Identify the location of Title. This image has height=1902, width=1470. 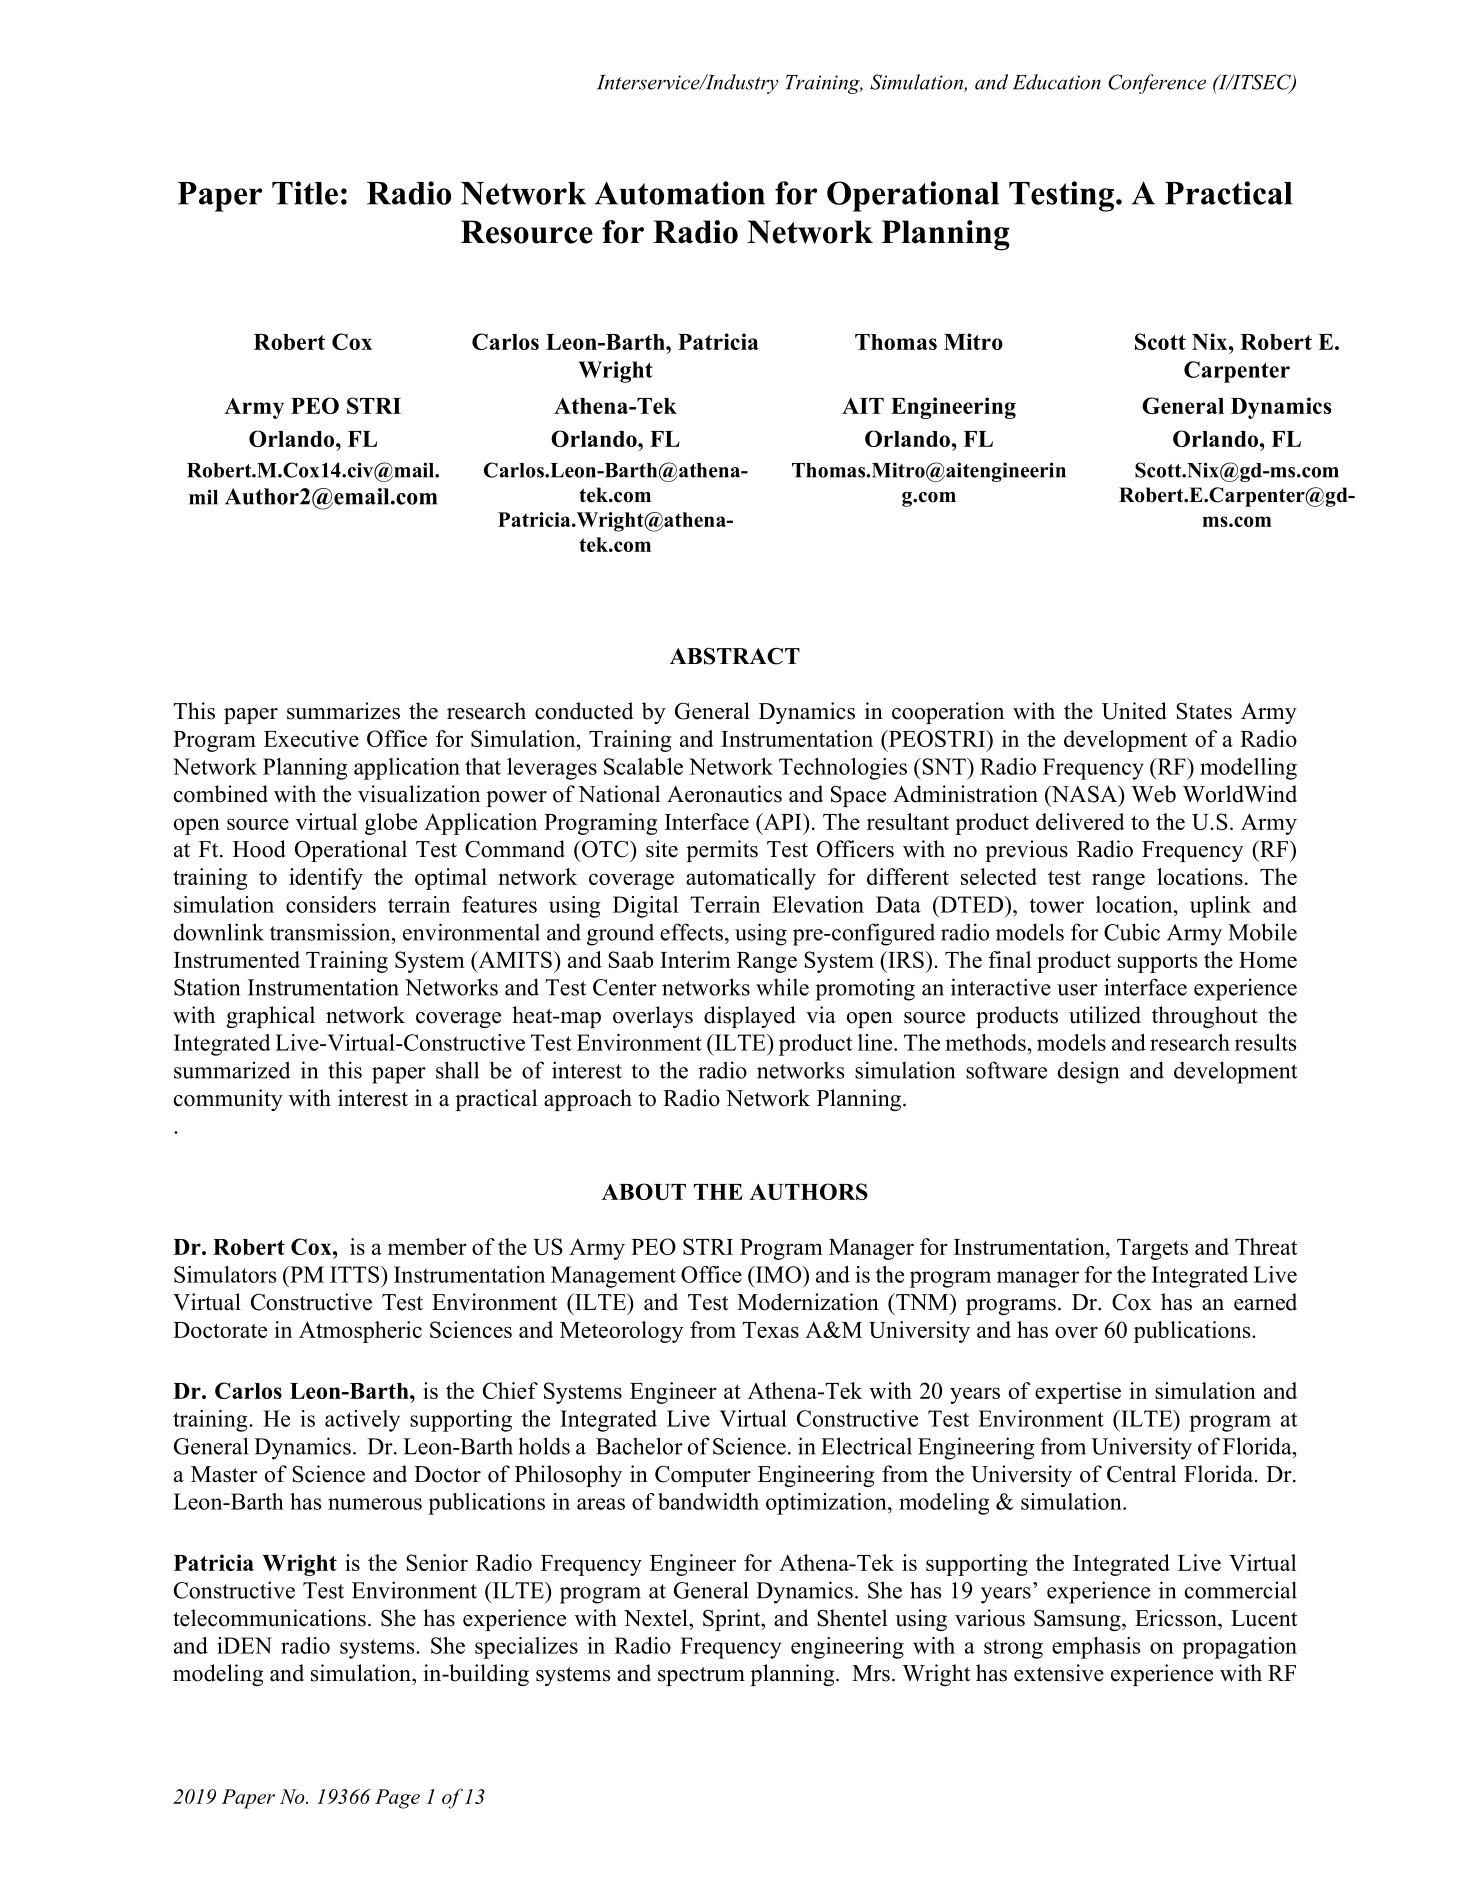
(305, 193).
